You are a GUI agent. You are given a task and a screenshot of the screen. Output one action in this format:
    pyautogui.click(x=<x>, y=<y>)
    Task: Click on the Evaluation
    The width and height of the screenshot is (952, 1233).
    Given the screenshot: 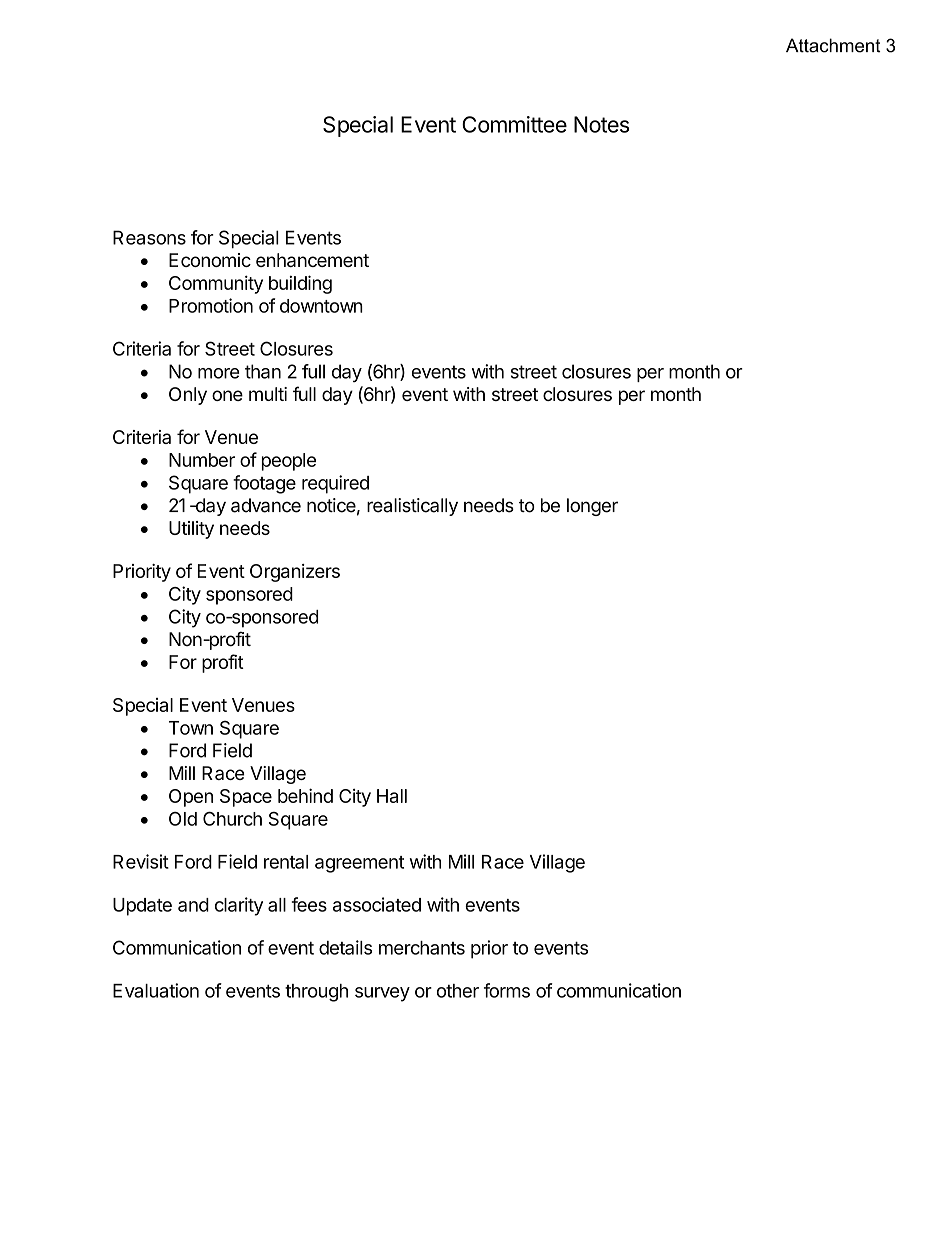 What is the action you would take?
    pyautogui.click(x=156, y=990)
